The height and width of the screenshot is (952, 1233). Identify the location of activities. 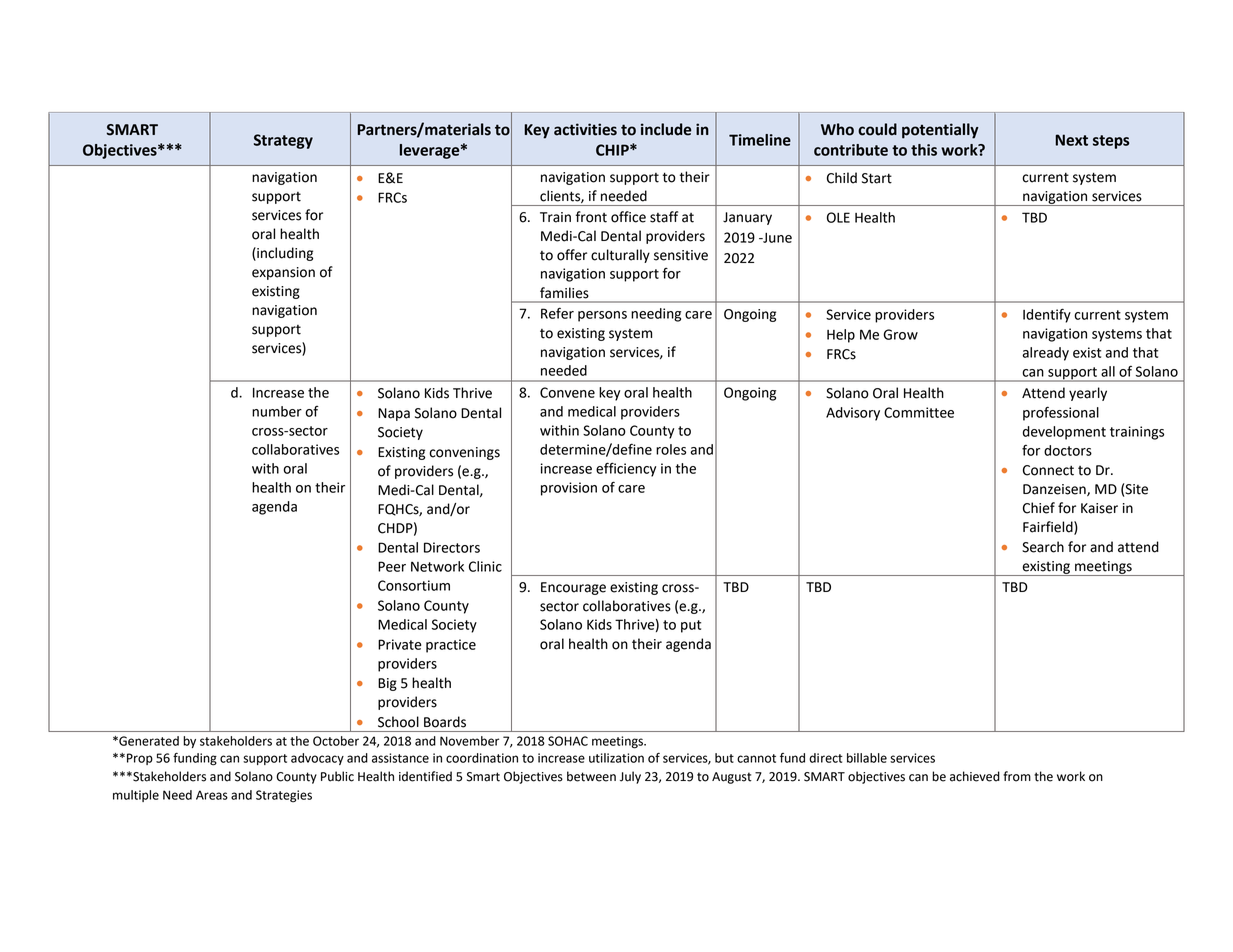
(585, 129).
